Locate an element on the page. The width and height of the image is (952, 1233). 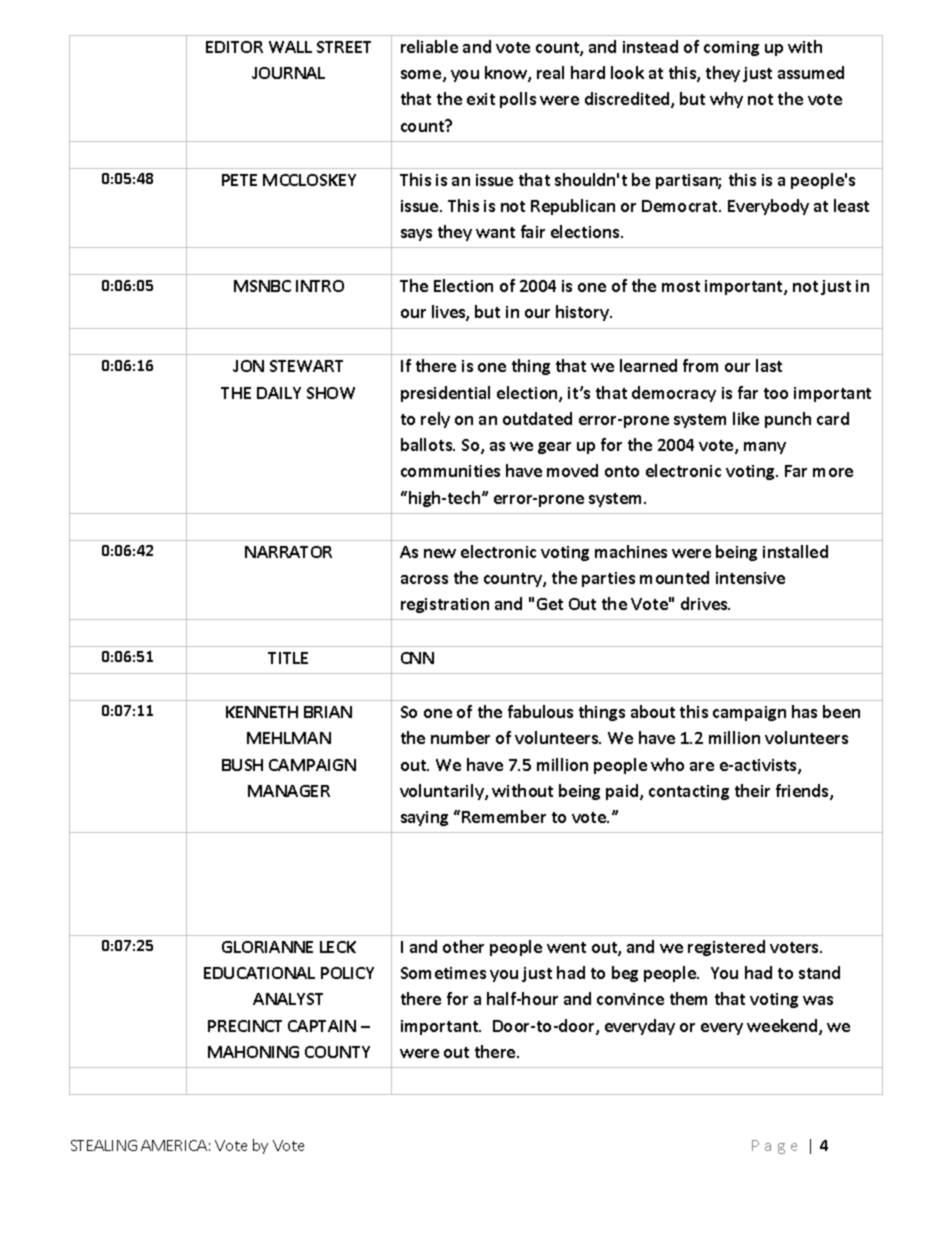
convince is located at coordinates (630, 999).
